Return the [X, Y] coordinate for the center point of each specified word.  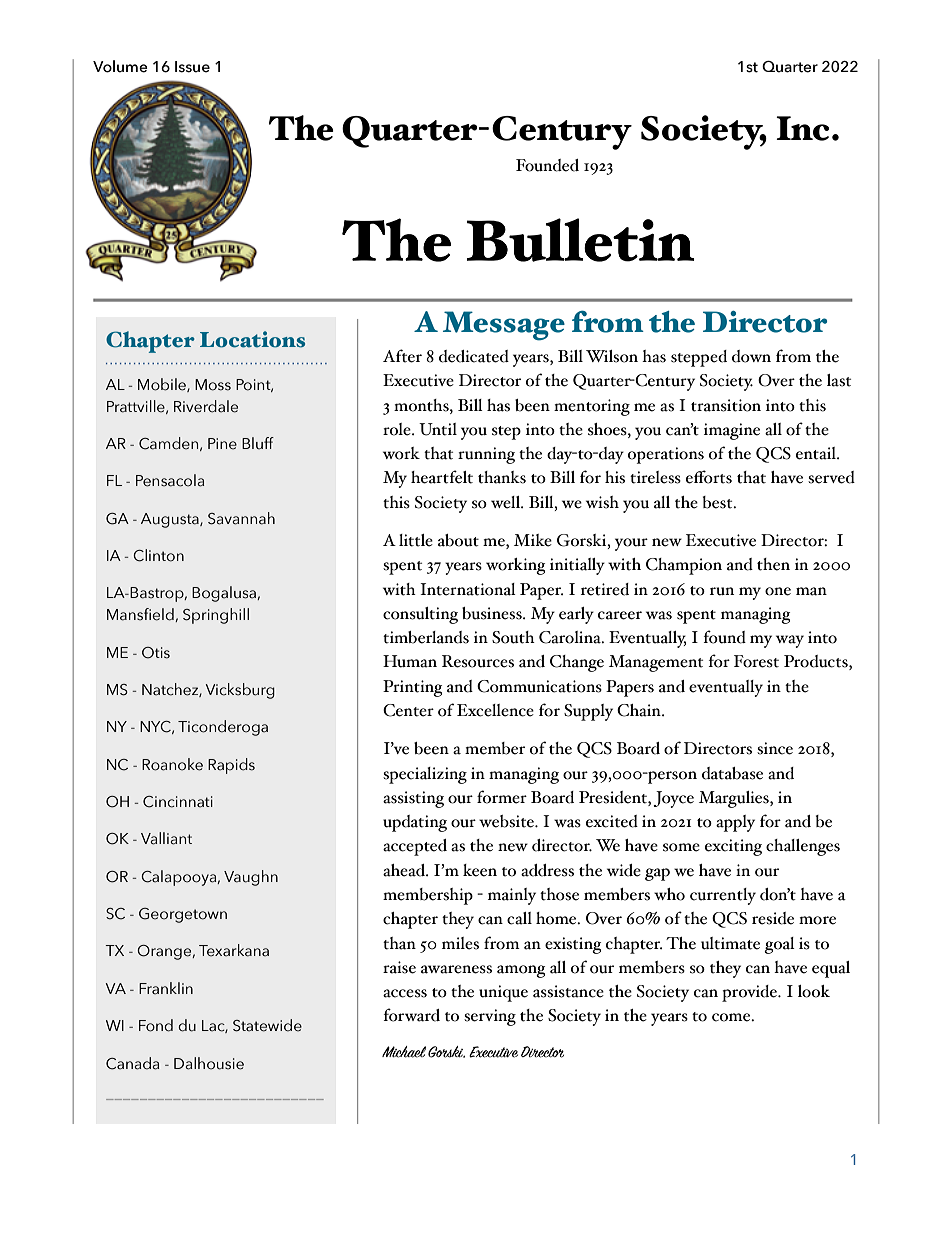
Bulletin [581, 240]
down [751, 356]
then [773, 564]
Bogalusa [225, 594]
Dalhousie [209, 1063]
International [468, 589]
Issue [192, 67]
